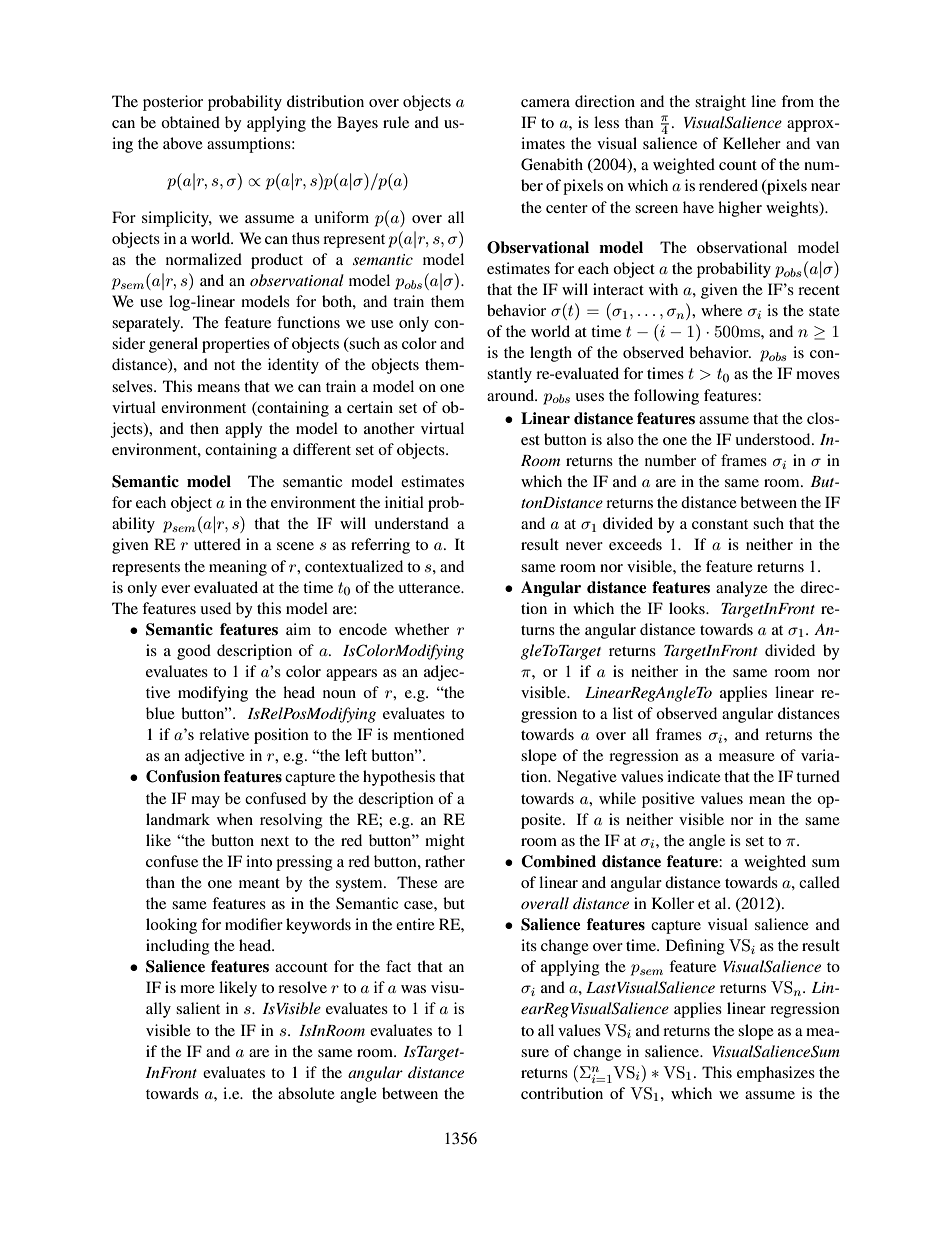  Describe the element at coordinates (413, 989) in the screenshot. I see `was` at that location.
